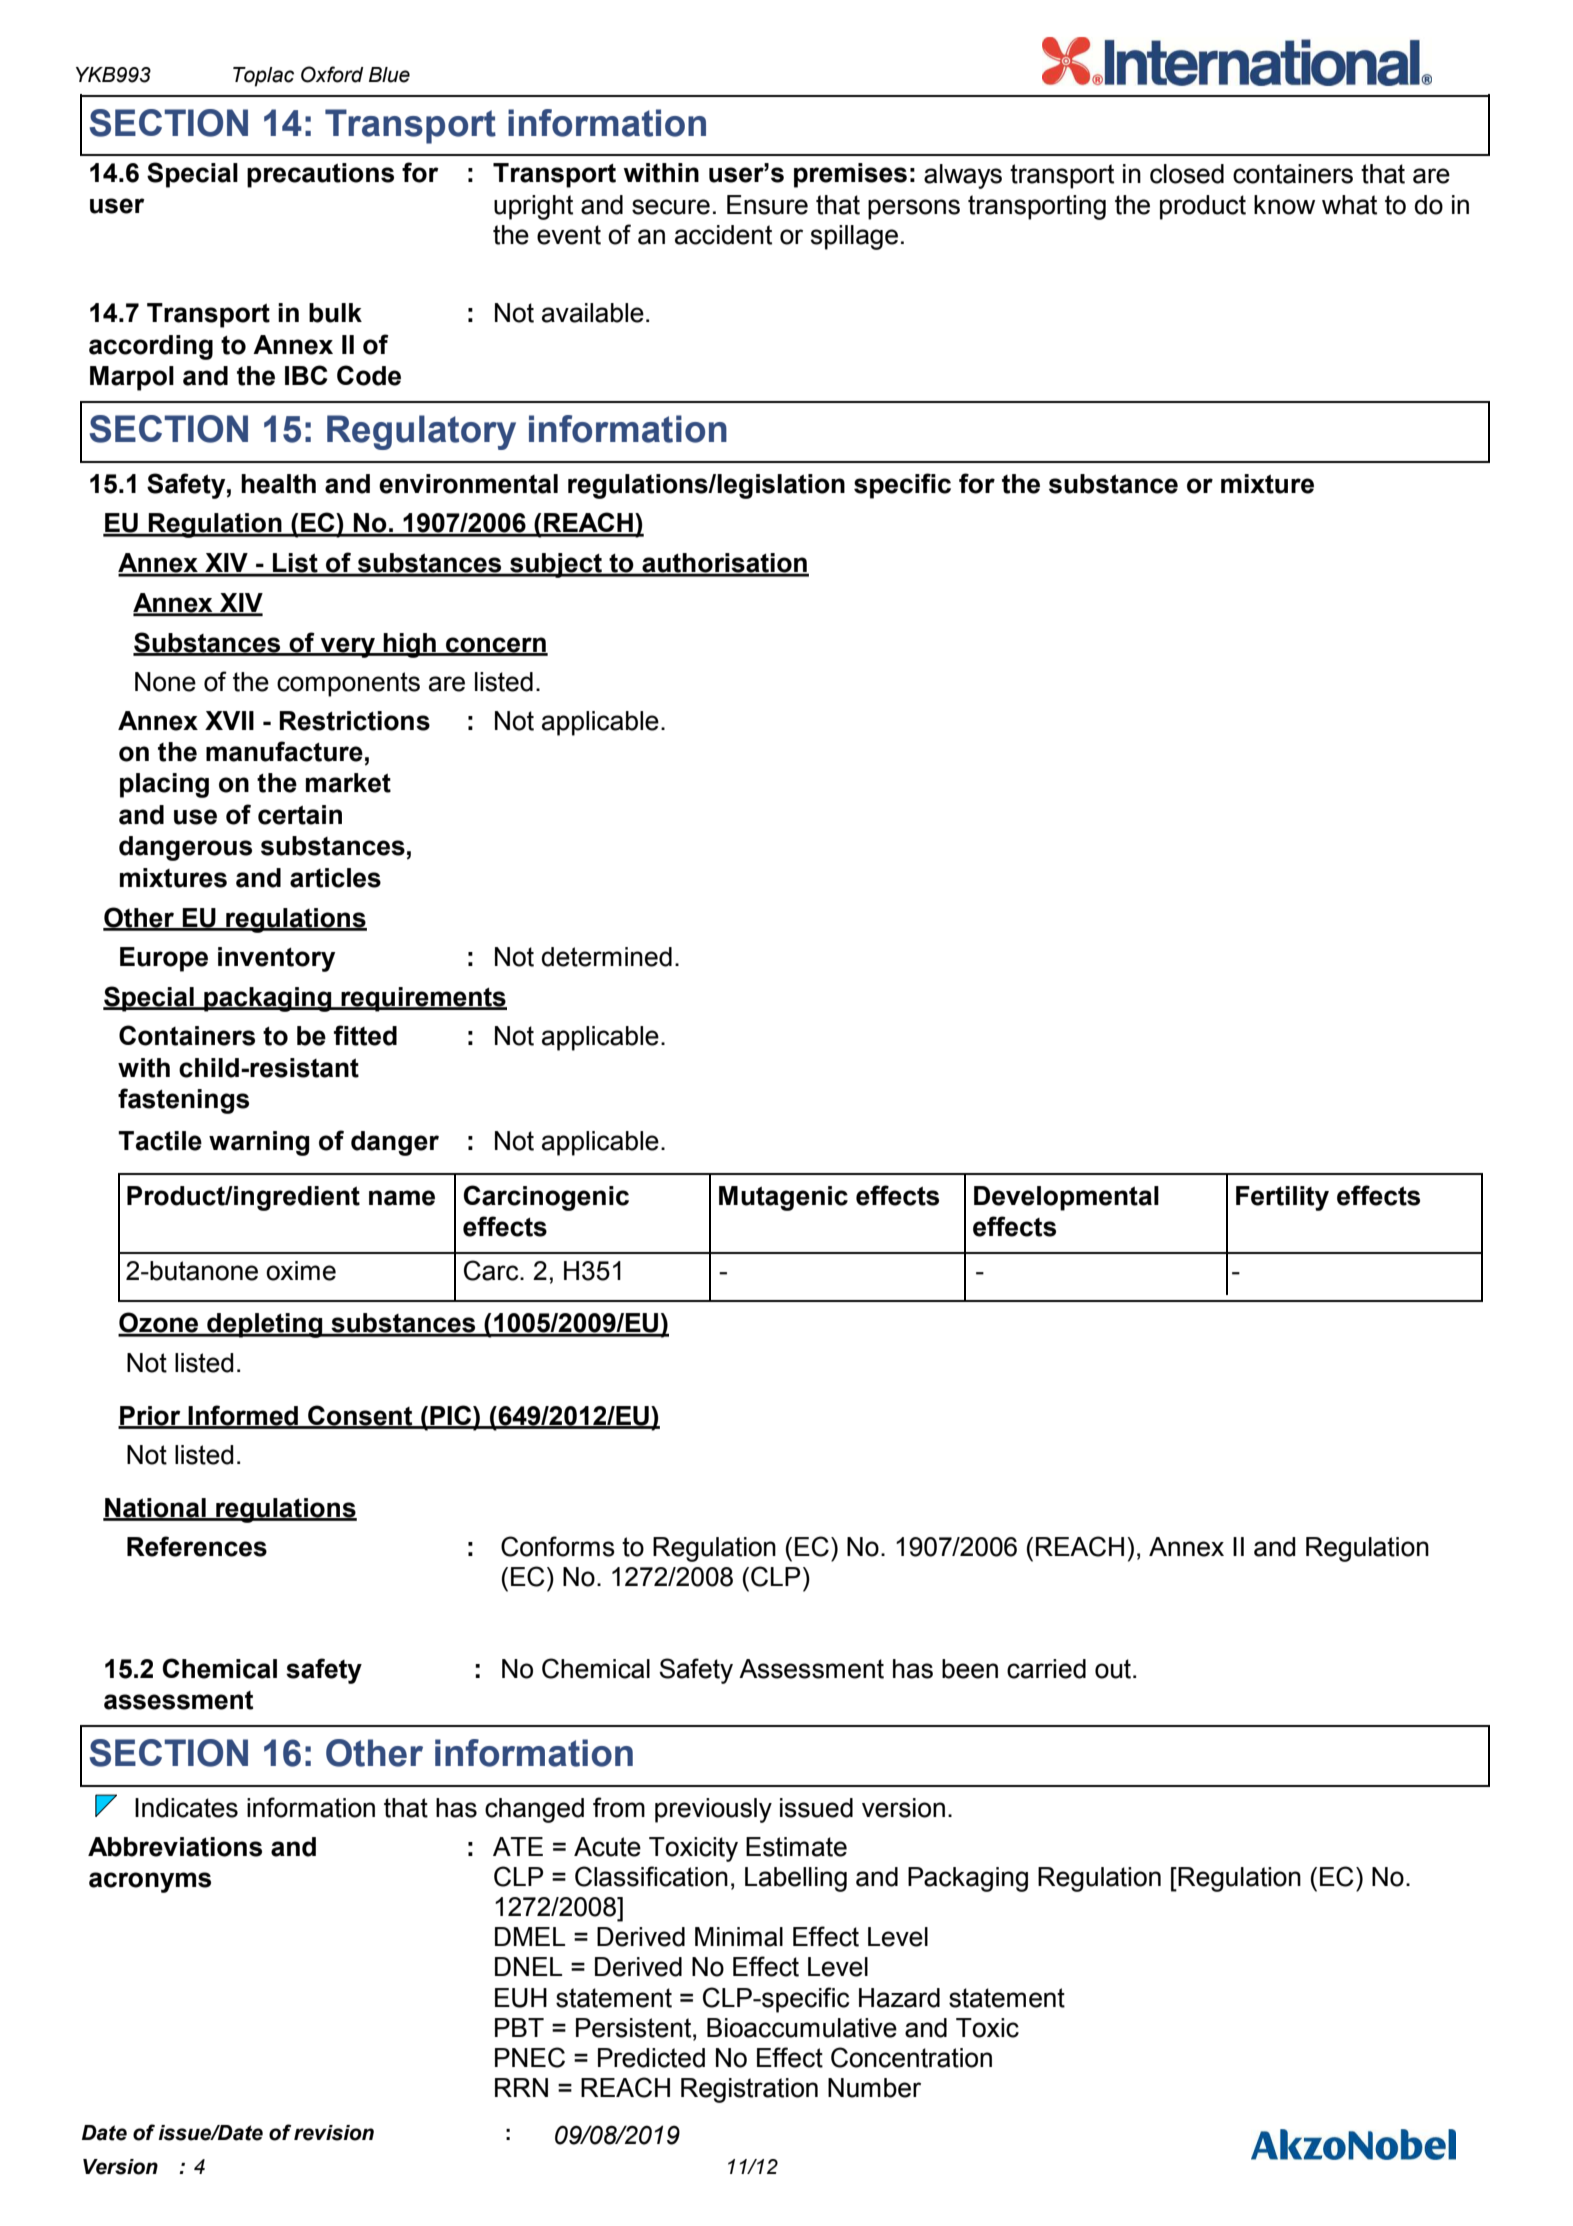  What do you see at coordinates (186, 1808) in the page?
I see `Indicates` at bounding box center [186, 1808].
